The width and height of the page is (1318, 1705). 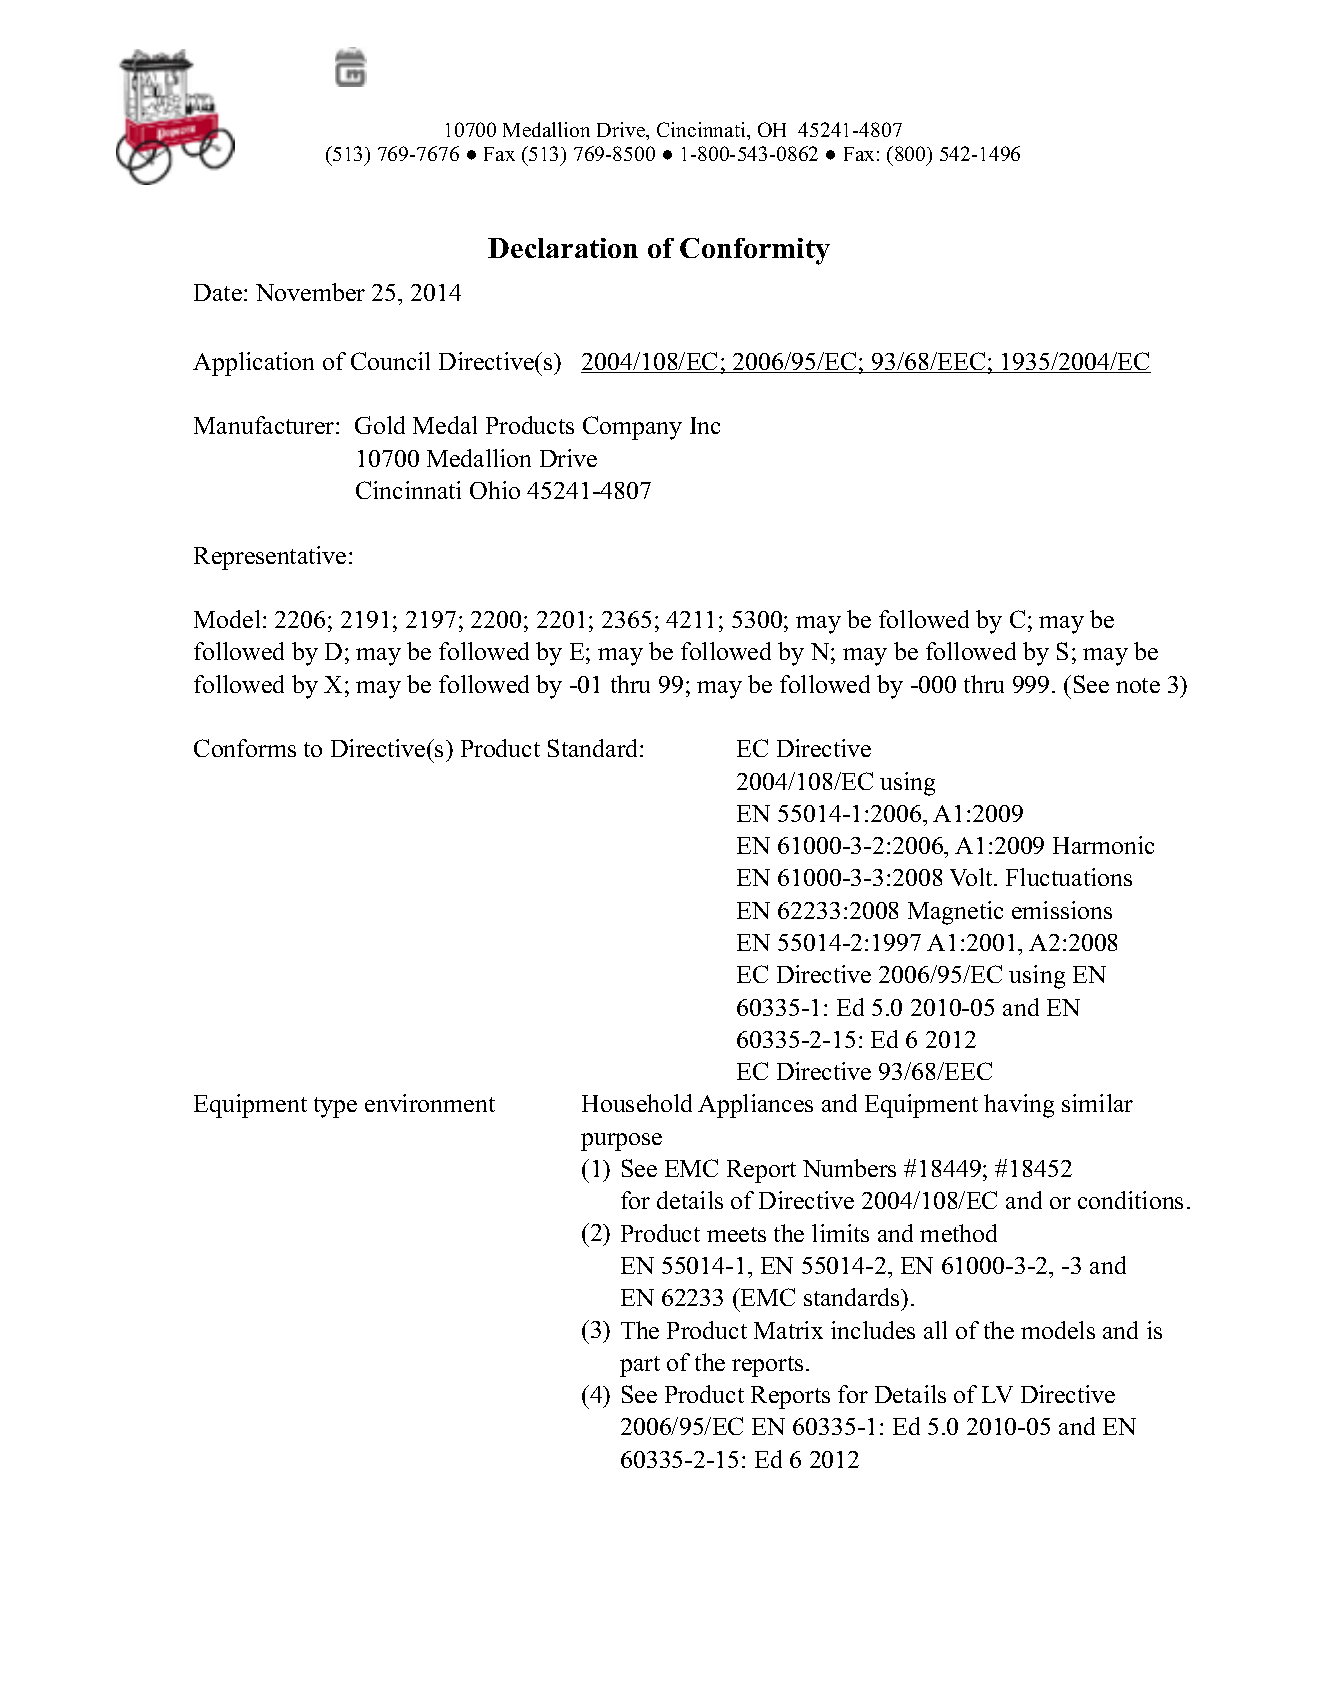 I want to click on Volt, so click(x=972, y=877).
